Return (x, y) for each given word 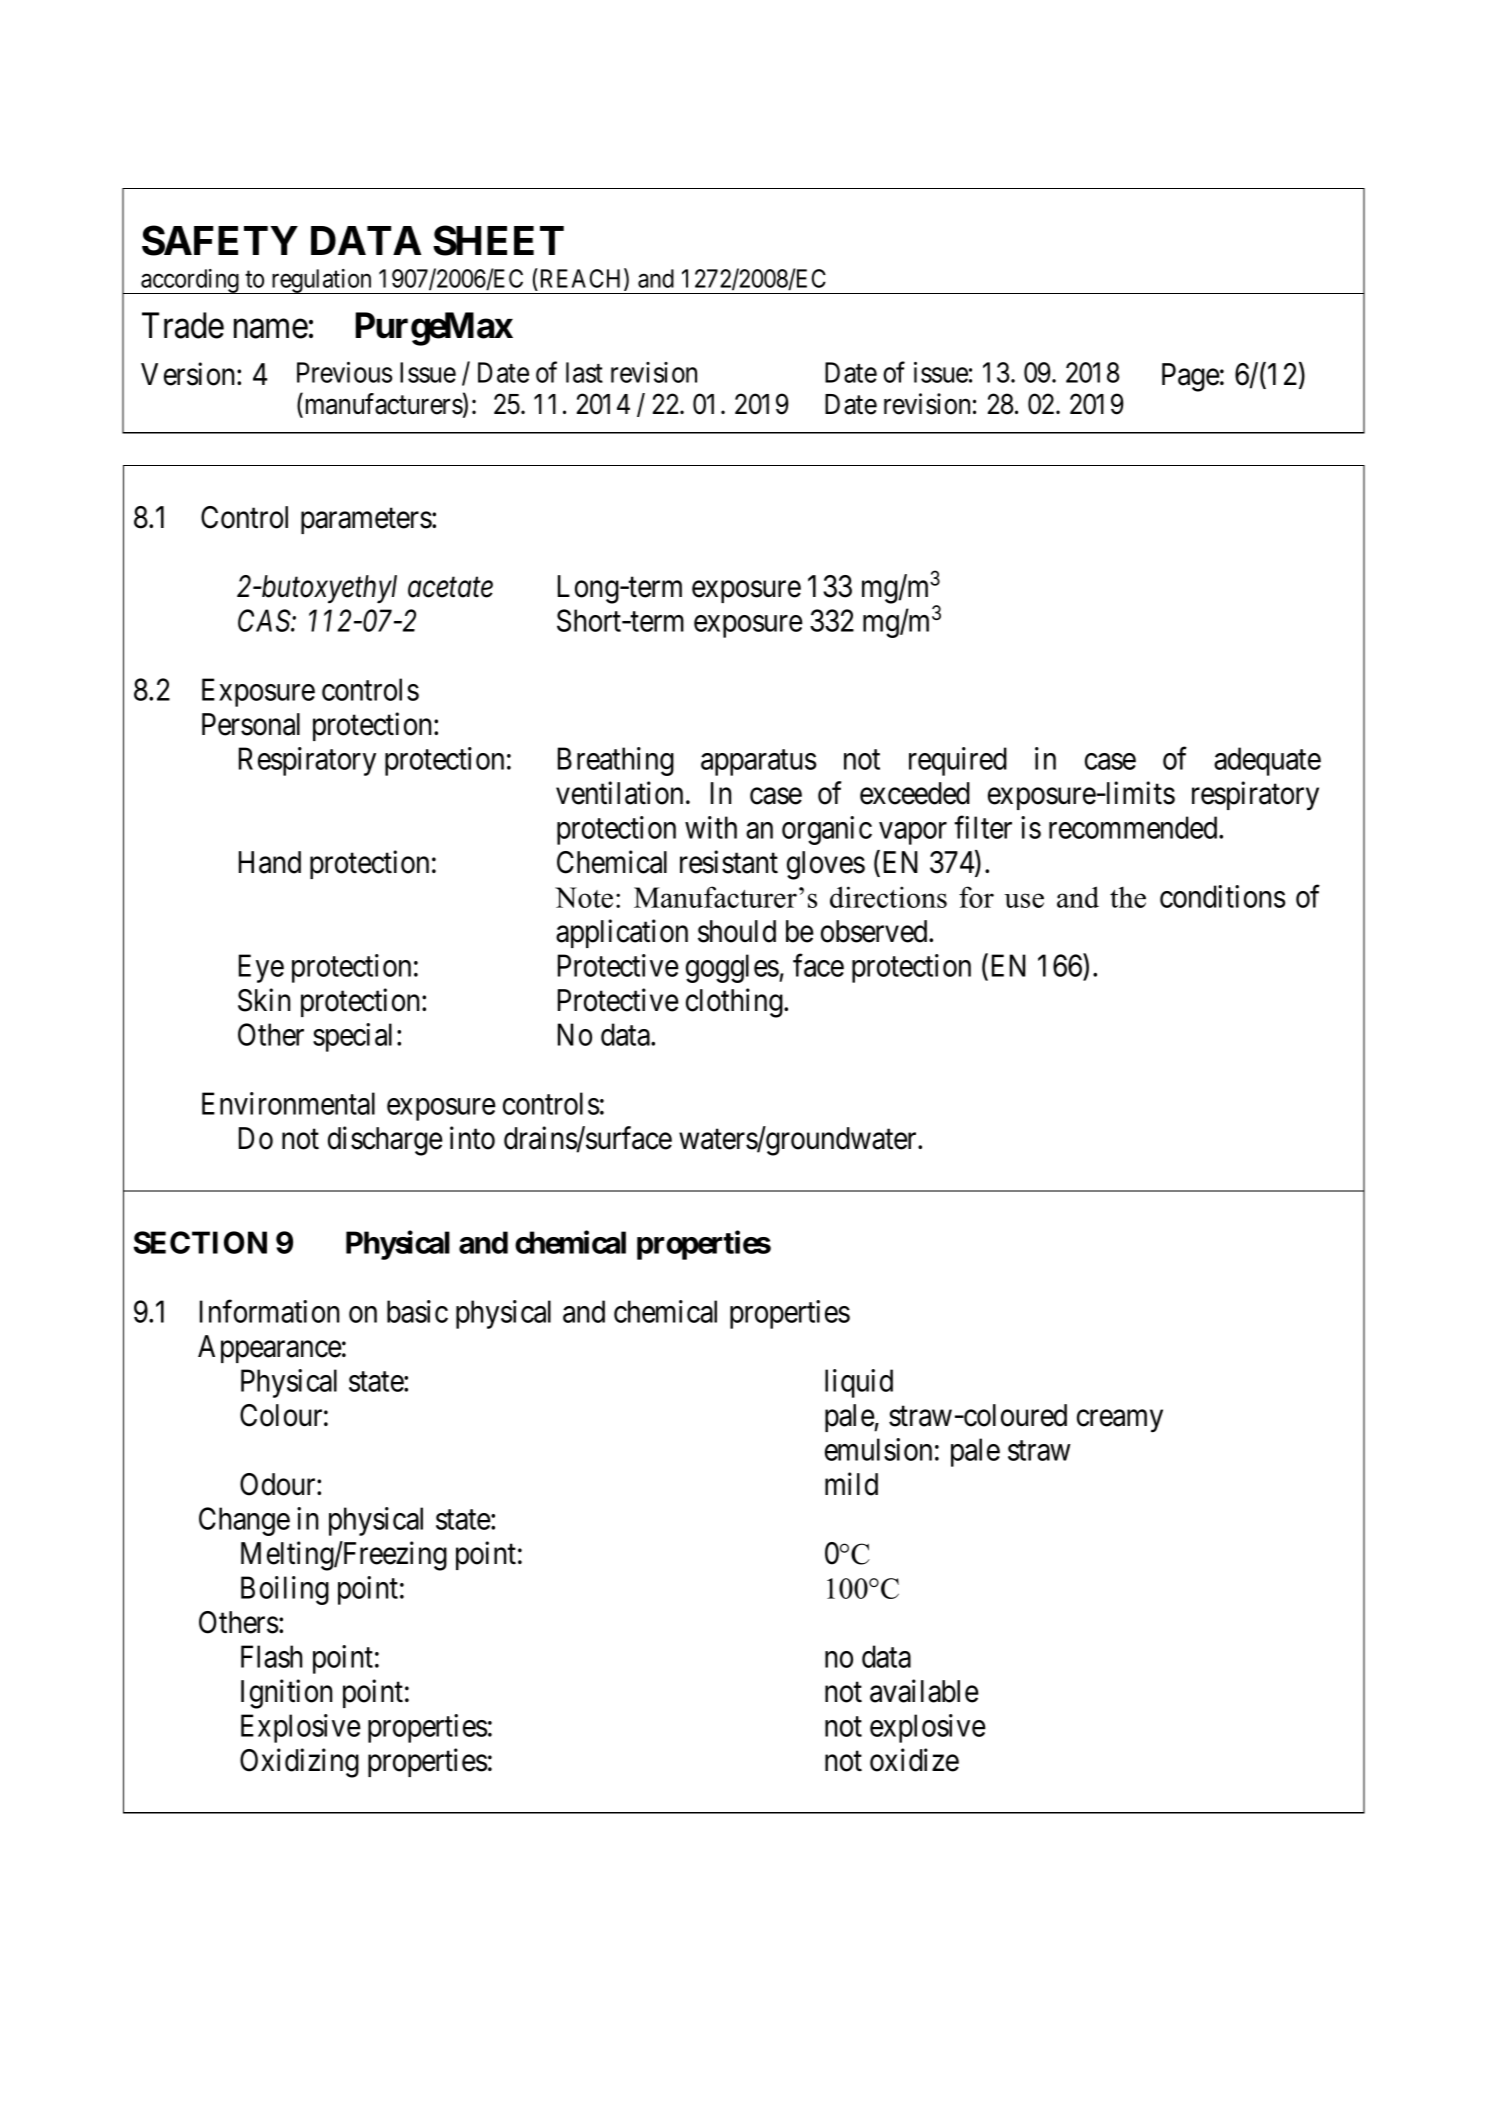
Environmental (288, 1103)
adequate (1267, 761)
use (1024, 900)
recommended (1134, 827)
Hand (270, 862)
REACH (581, 279)
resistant (729, 862)
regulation (322, 281)
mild (851, 1484)
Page (1191, 377)
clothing (735, 1003)
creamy (1120, 1421)
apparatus (758, 763)
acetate (450, 588)
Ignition (286, 1694)
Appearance (270, 1349)
